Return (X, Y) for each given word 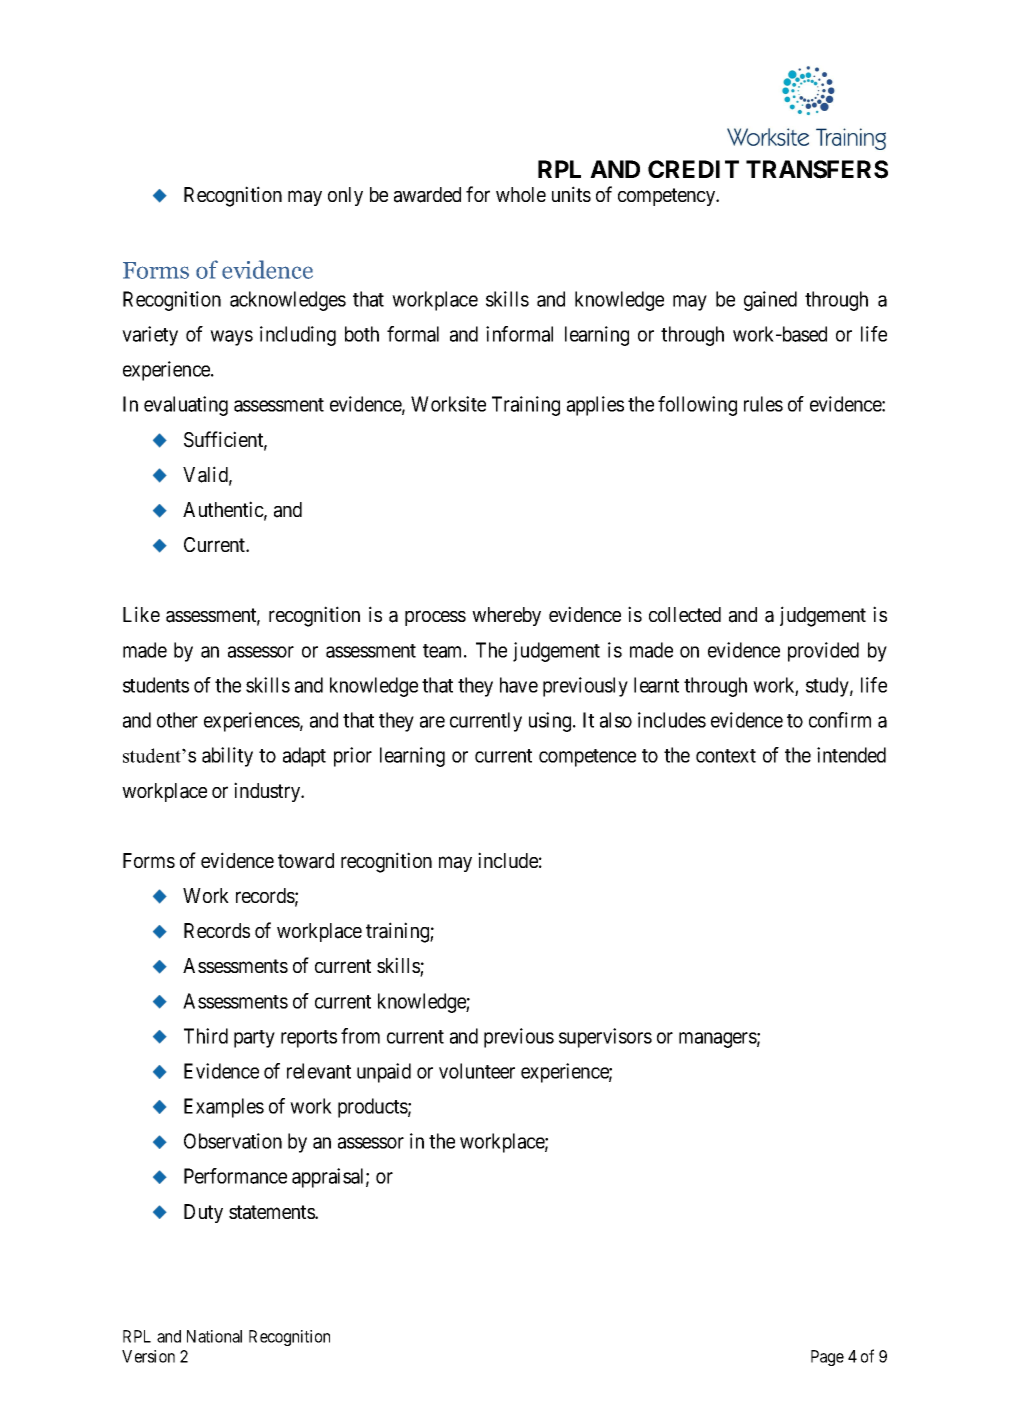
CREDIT (693, 169)
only (345, 196)
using (551, 722)
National (214, 1336)
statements (272, 1212)
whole (521, 194)
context (726, 756)
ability (227, 757)
